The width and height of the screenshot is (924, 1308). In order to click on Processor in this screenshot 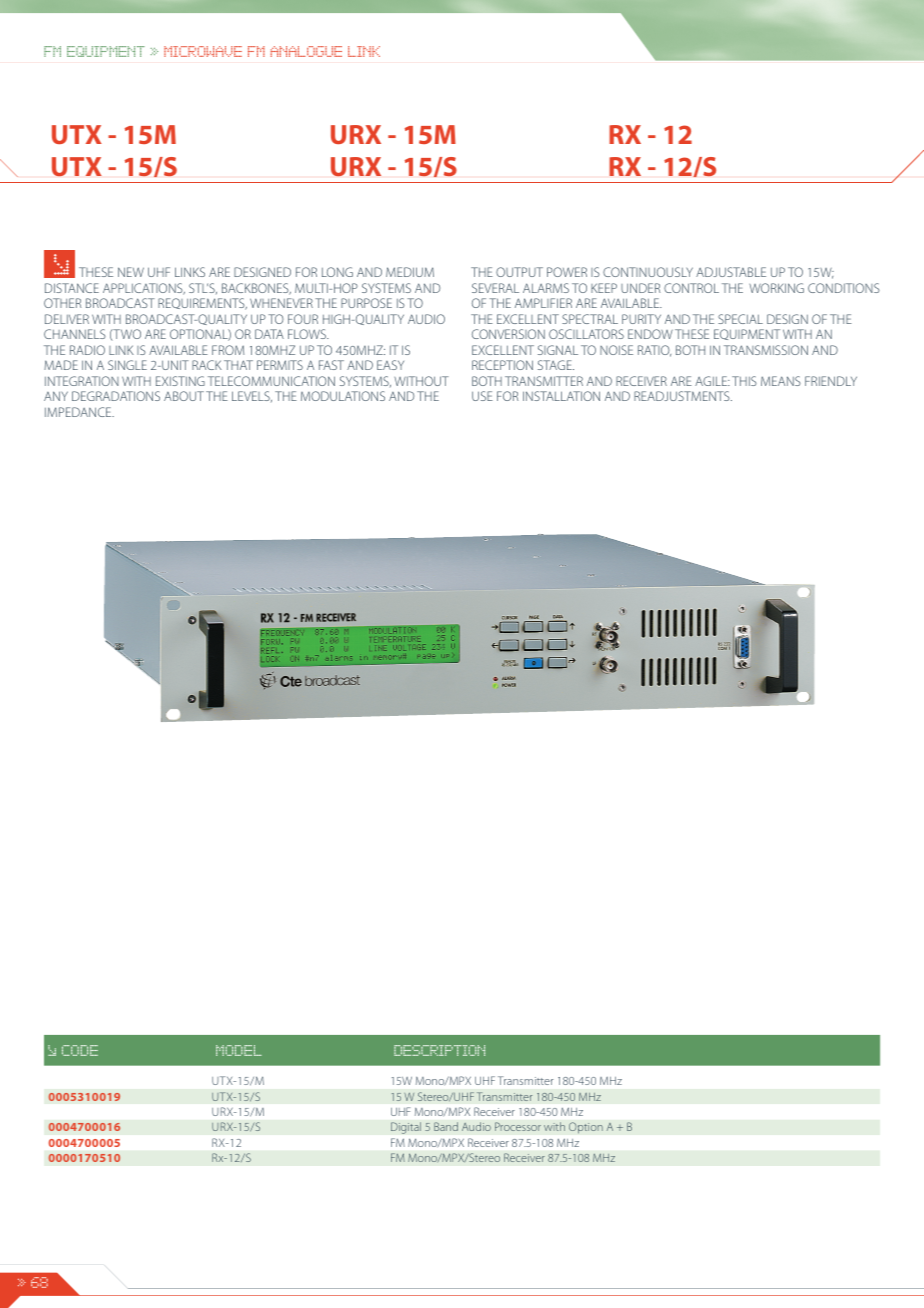, I will do `click(518, 1126)`.
